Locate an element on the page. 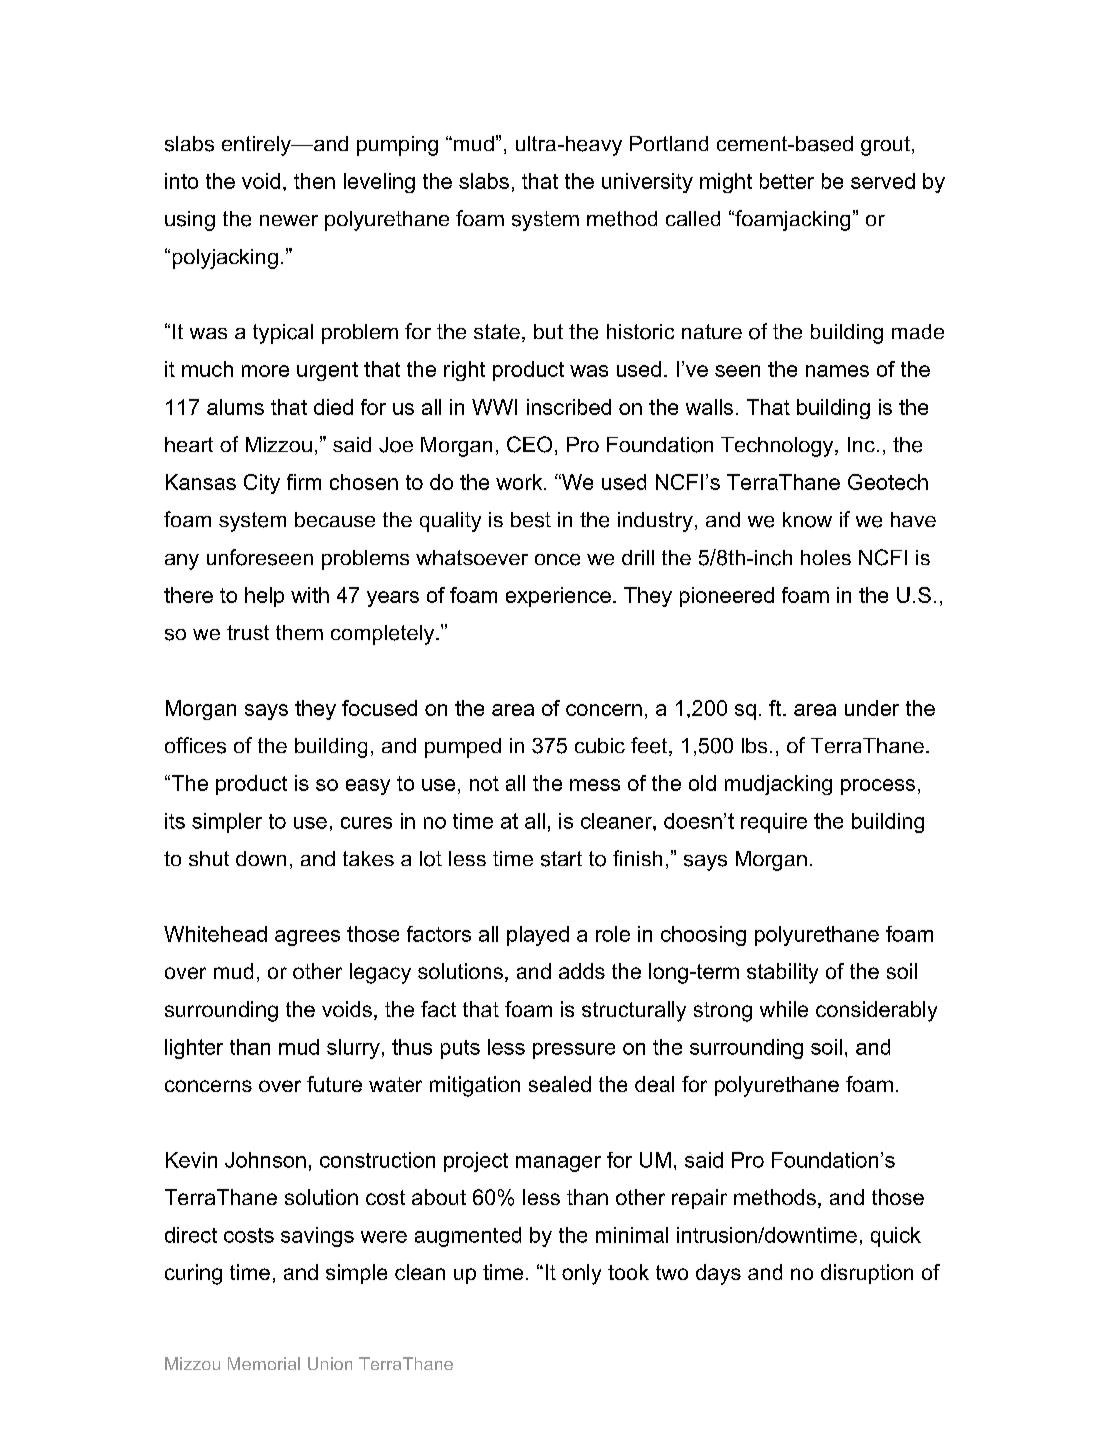 This document has width=1113, height=1440. better is located at coordinates (787, 181).
